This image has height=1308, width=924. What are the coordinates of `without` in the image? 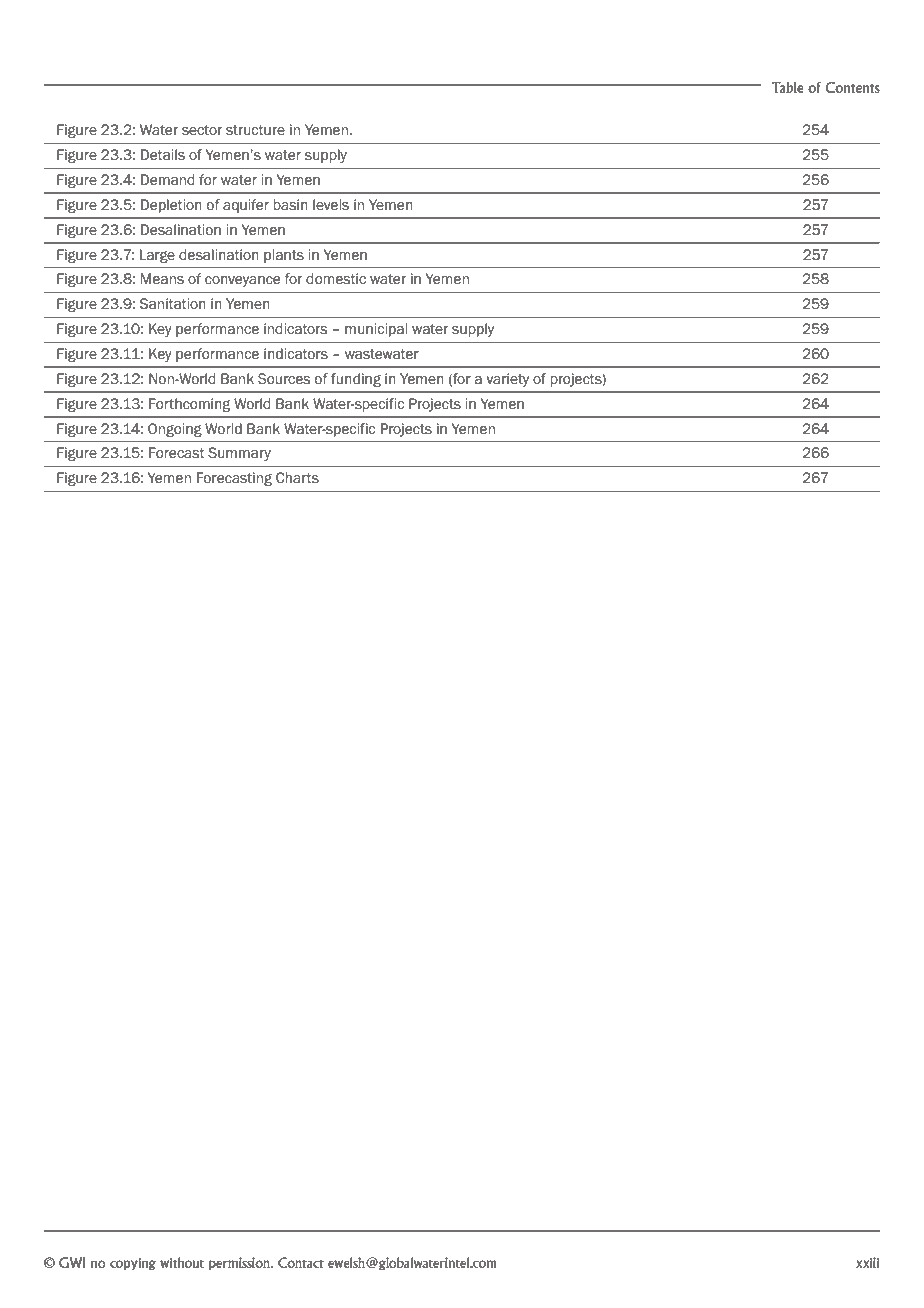 It's located at (182, 1262).
